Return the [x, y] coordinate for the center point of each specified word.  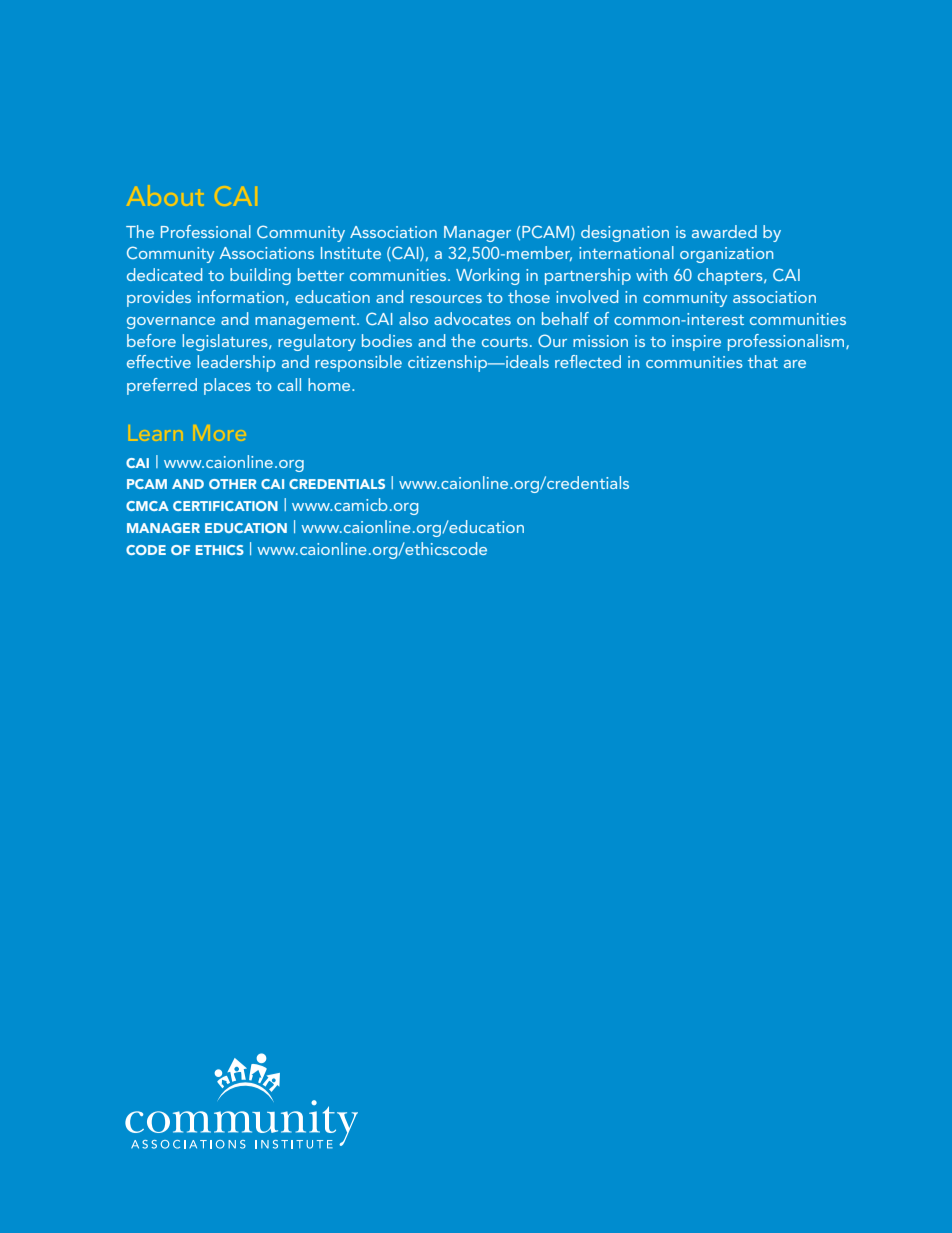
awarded [724, 231]
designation [625, 233]
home [330, 384]
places [227, 386]
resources [446, 299]
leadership [236, 363]
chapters [731, 276]
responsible [358, 363]
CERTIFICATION [225, 506]
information [241, 296]
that [763, 361]
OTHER [233, 484]
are [795, 364]
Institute [351, 253]
